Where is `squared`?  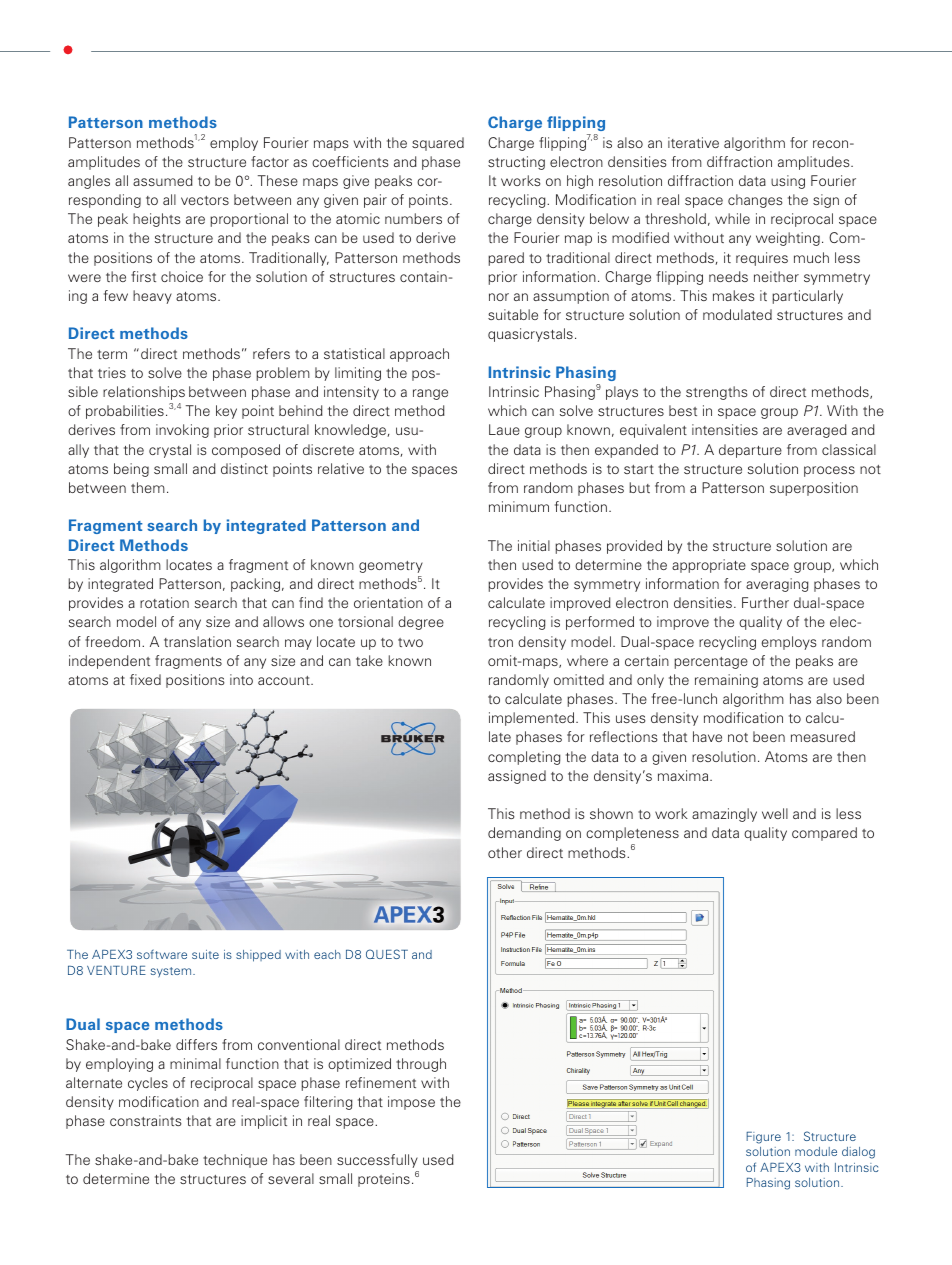 squared is located at coordinates (438, 144).
